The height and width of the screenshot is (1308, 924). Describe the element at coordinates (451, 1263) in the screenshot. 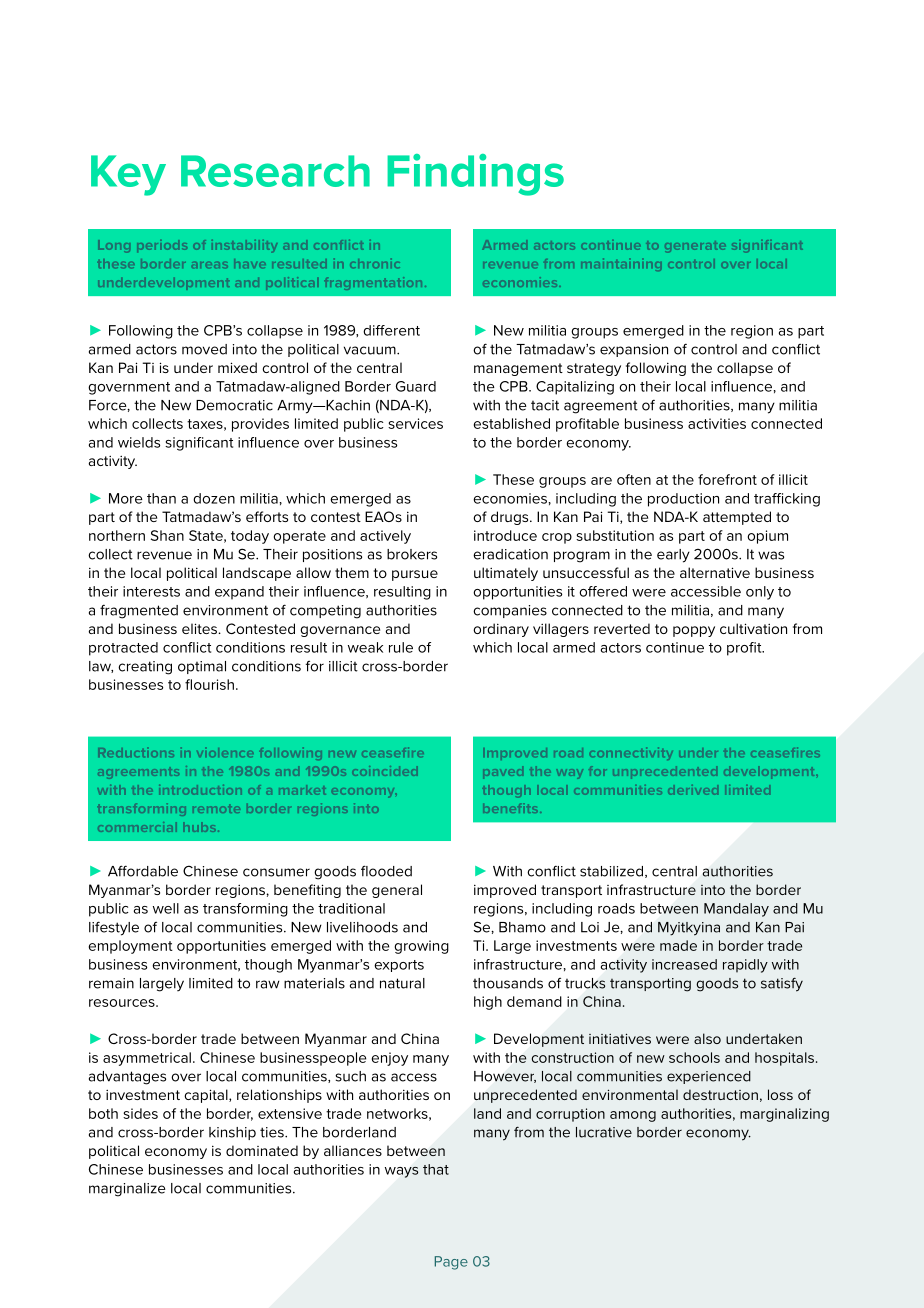

I see `Page` at that location.
